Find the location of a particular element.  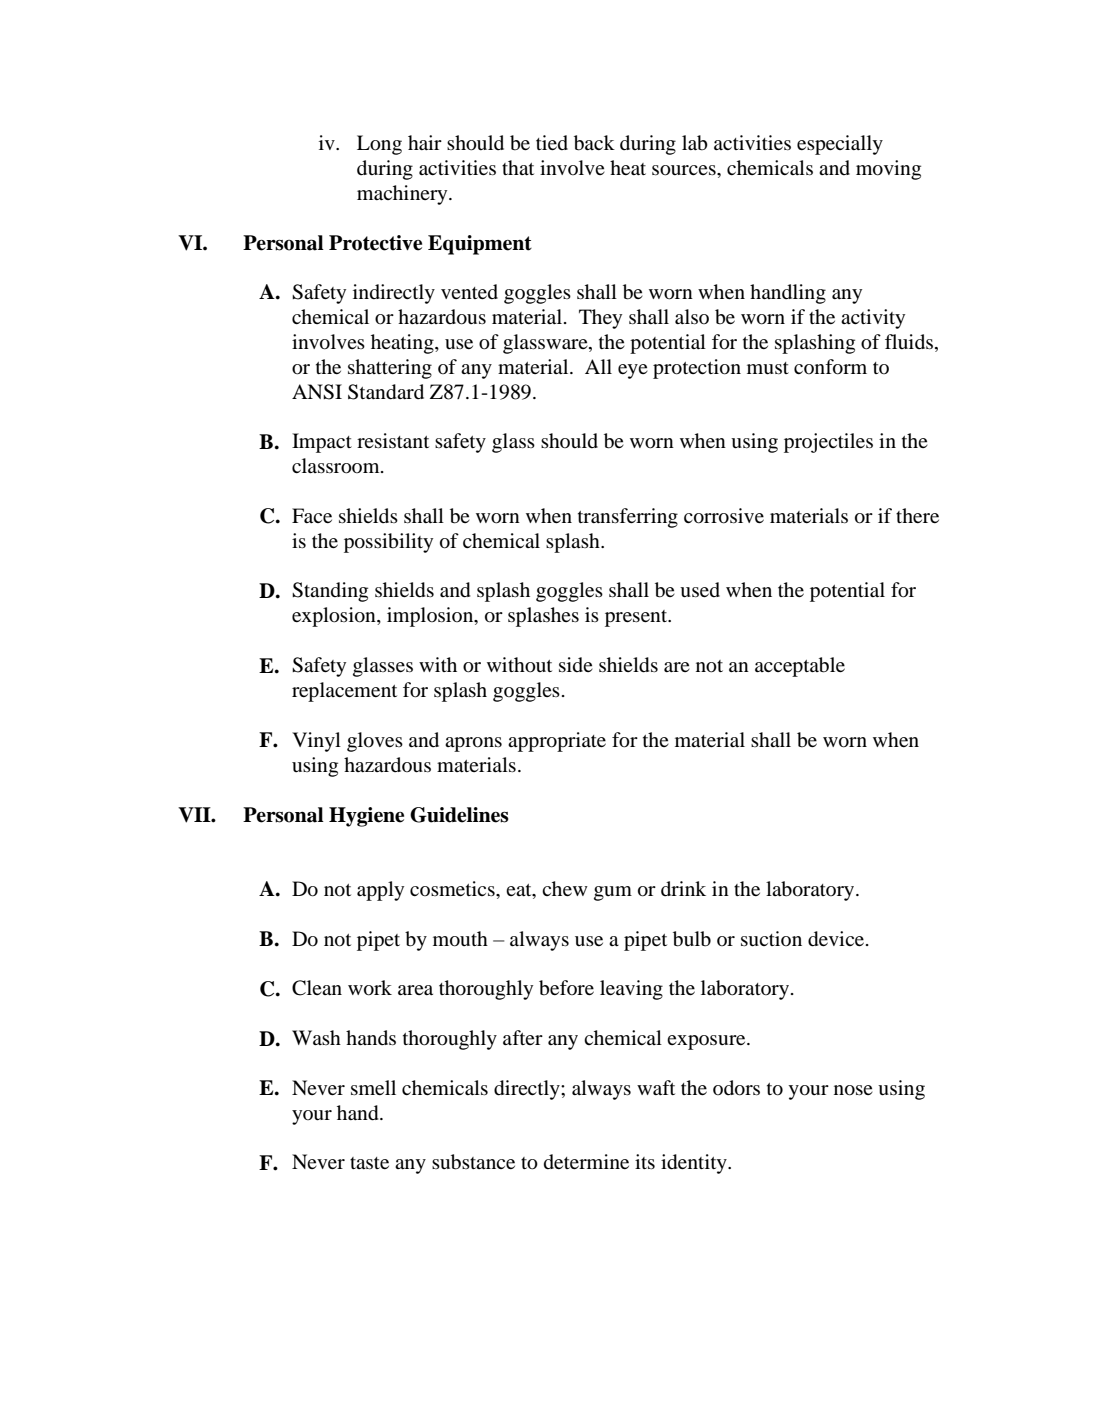

determine is located at coordinates (586, 1161).
